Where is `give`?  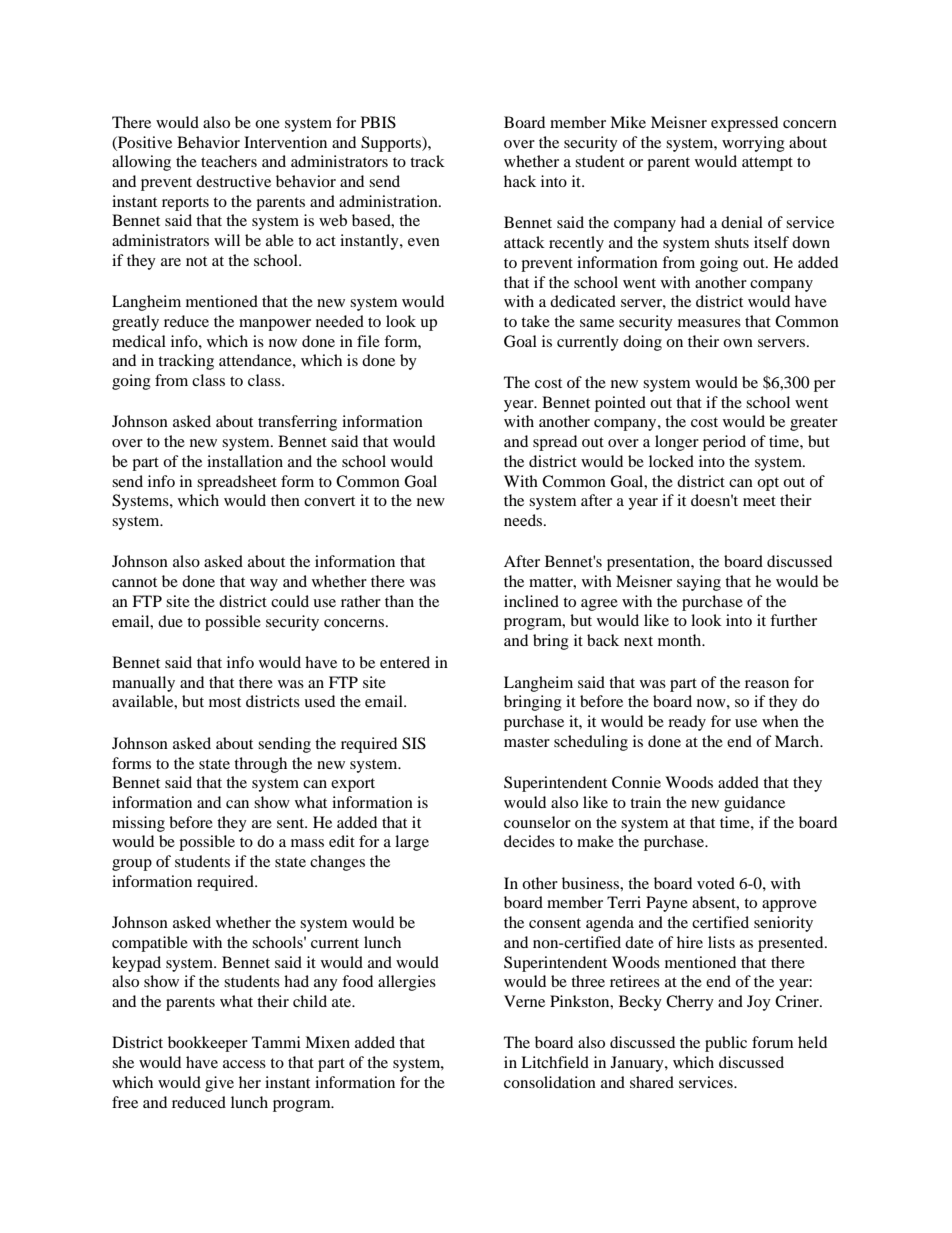 give is located at coordinates (219, 1084).
